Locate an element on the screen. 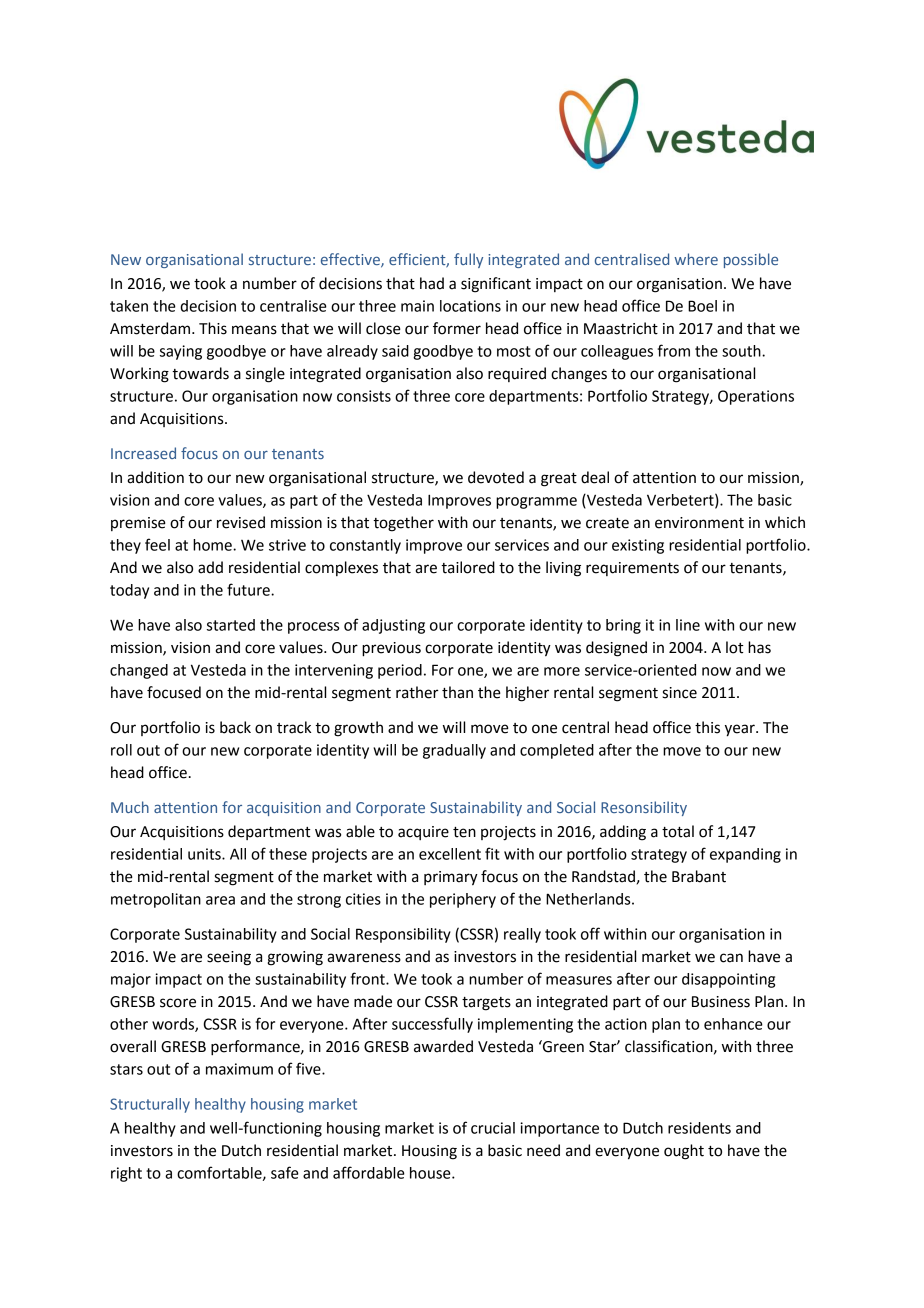  revised is located at coordinates (241, 522).
